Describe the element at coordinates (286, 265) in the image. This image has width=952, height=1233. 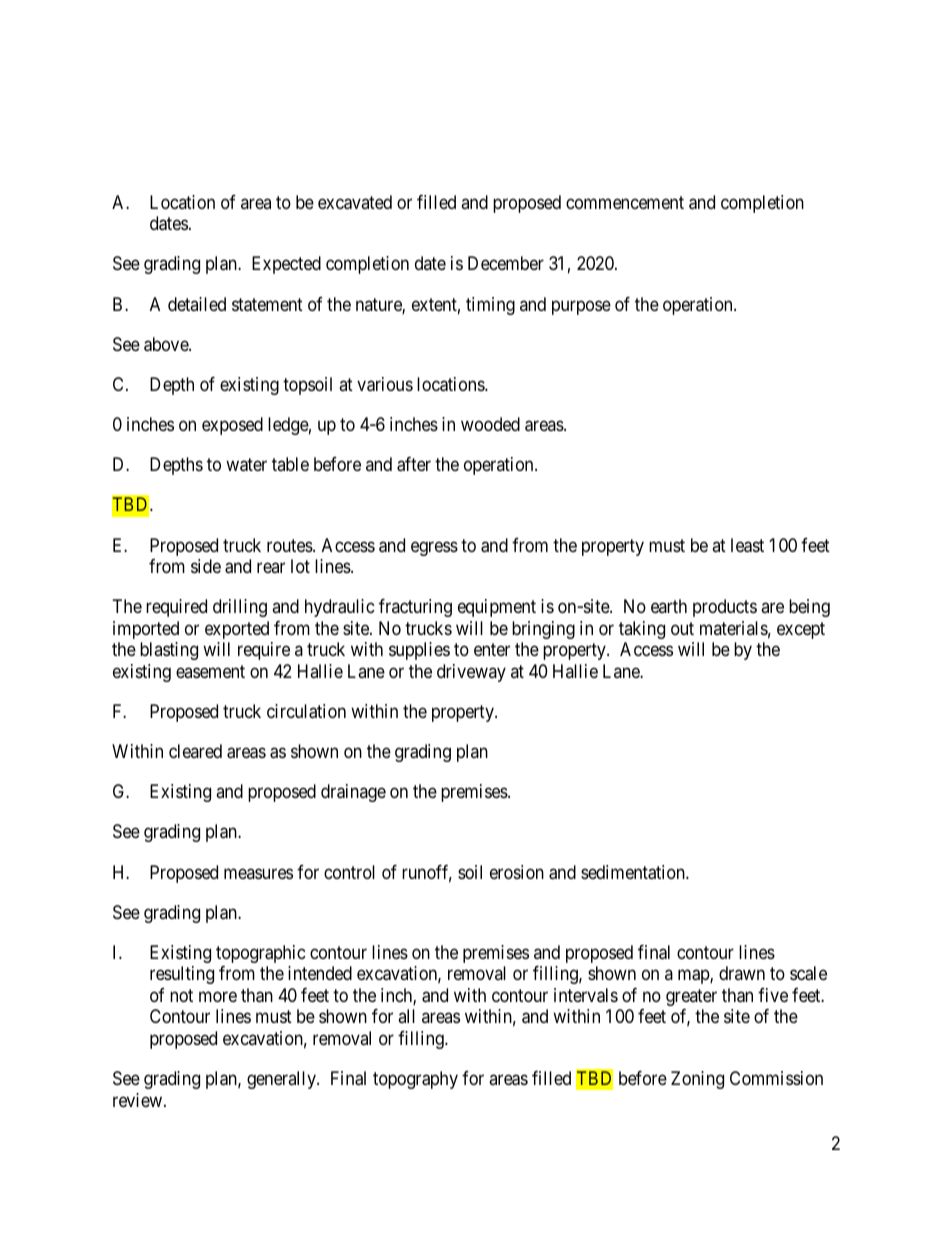
I see `Expected` at that location.
